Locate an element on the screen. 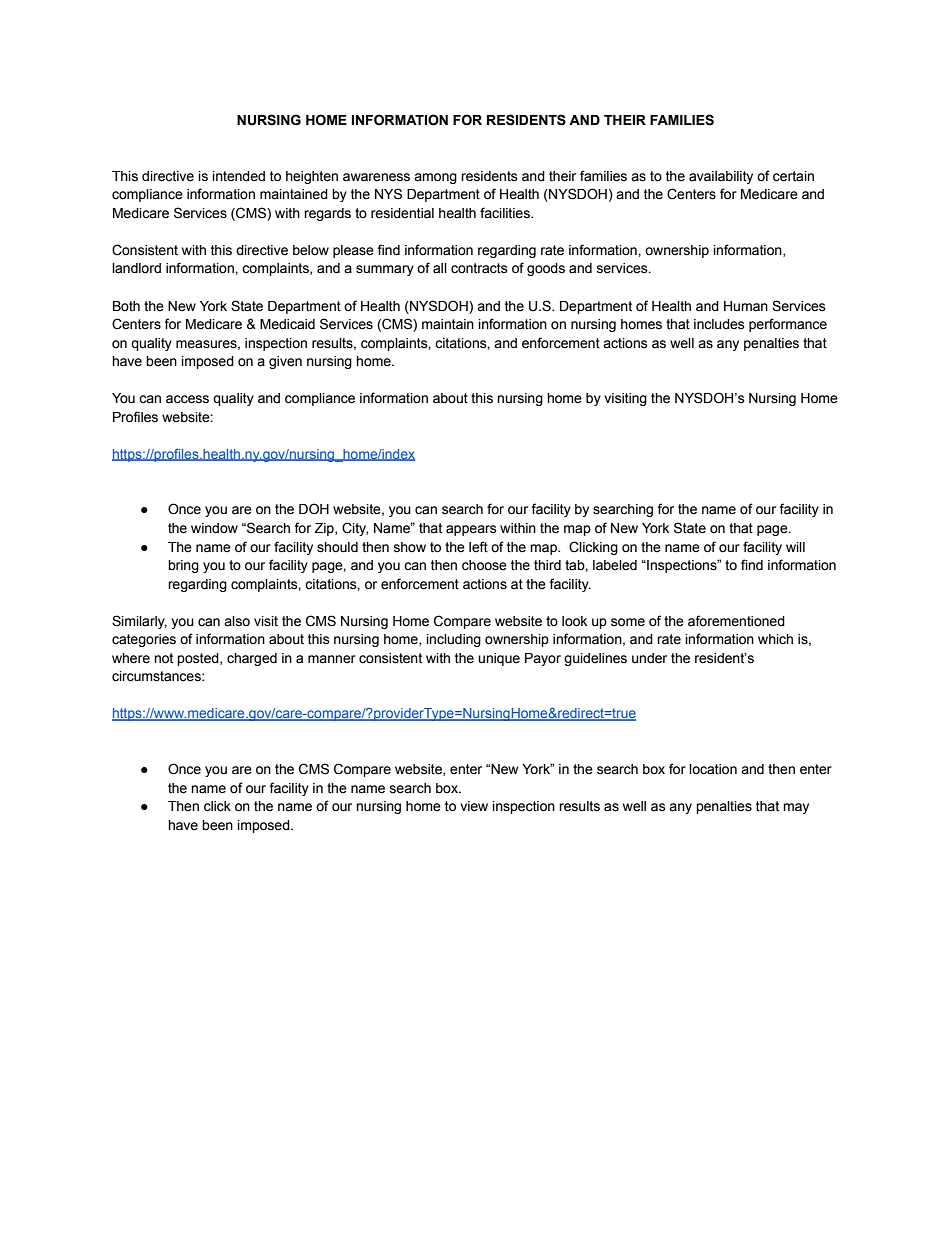 The image size is (952, 1233). availability is located at coordinates (721, 177).
